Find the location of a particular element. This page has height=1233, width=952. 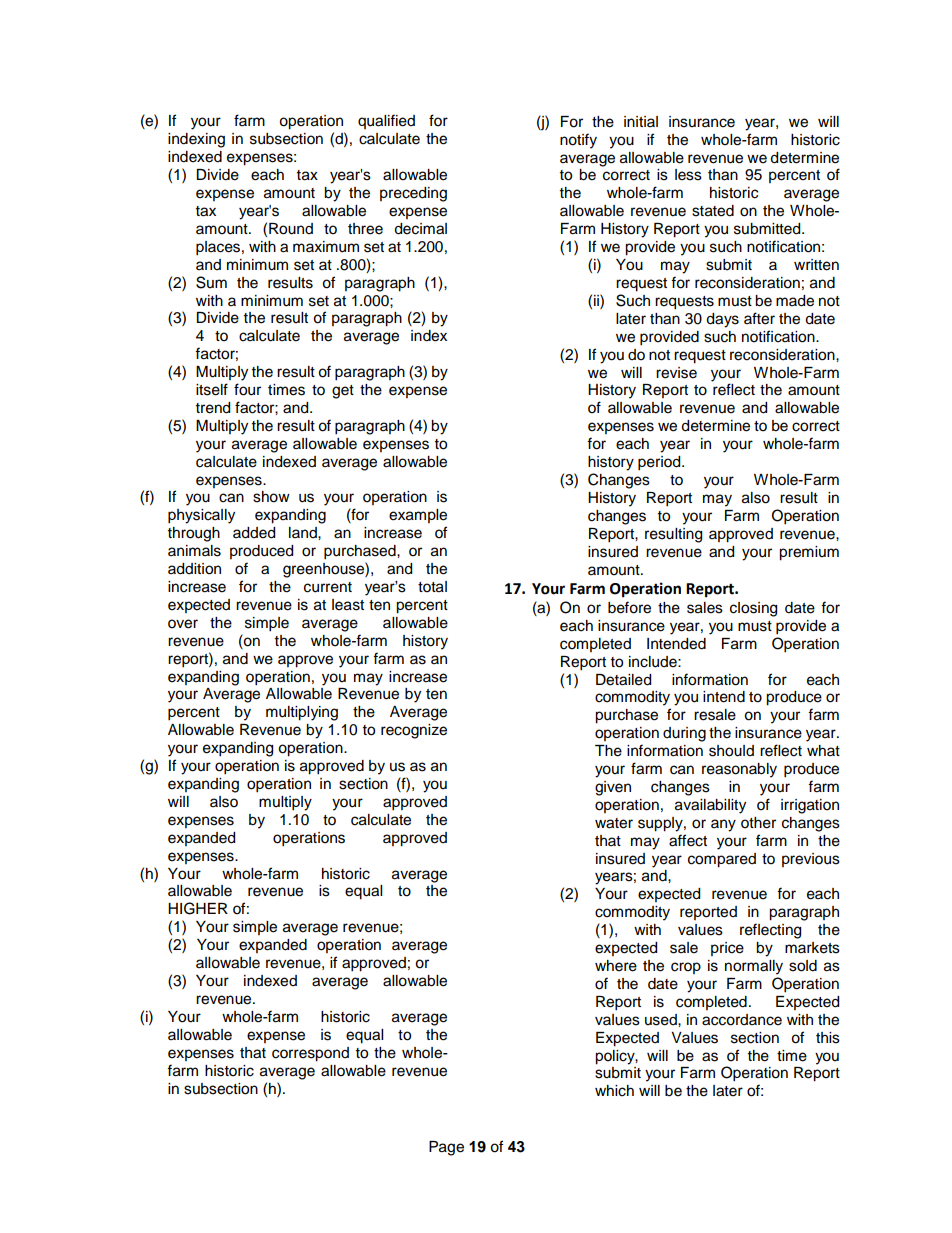

correspond is located at coordinates (310, 1054).
